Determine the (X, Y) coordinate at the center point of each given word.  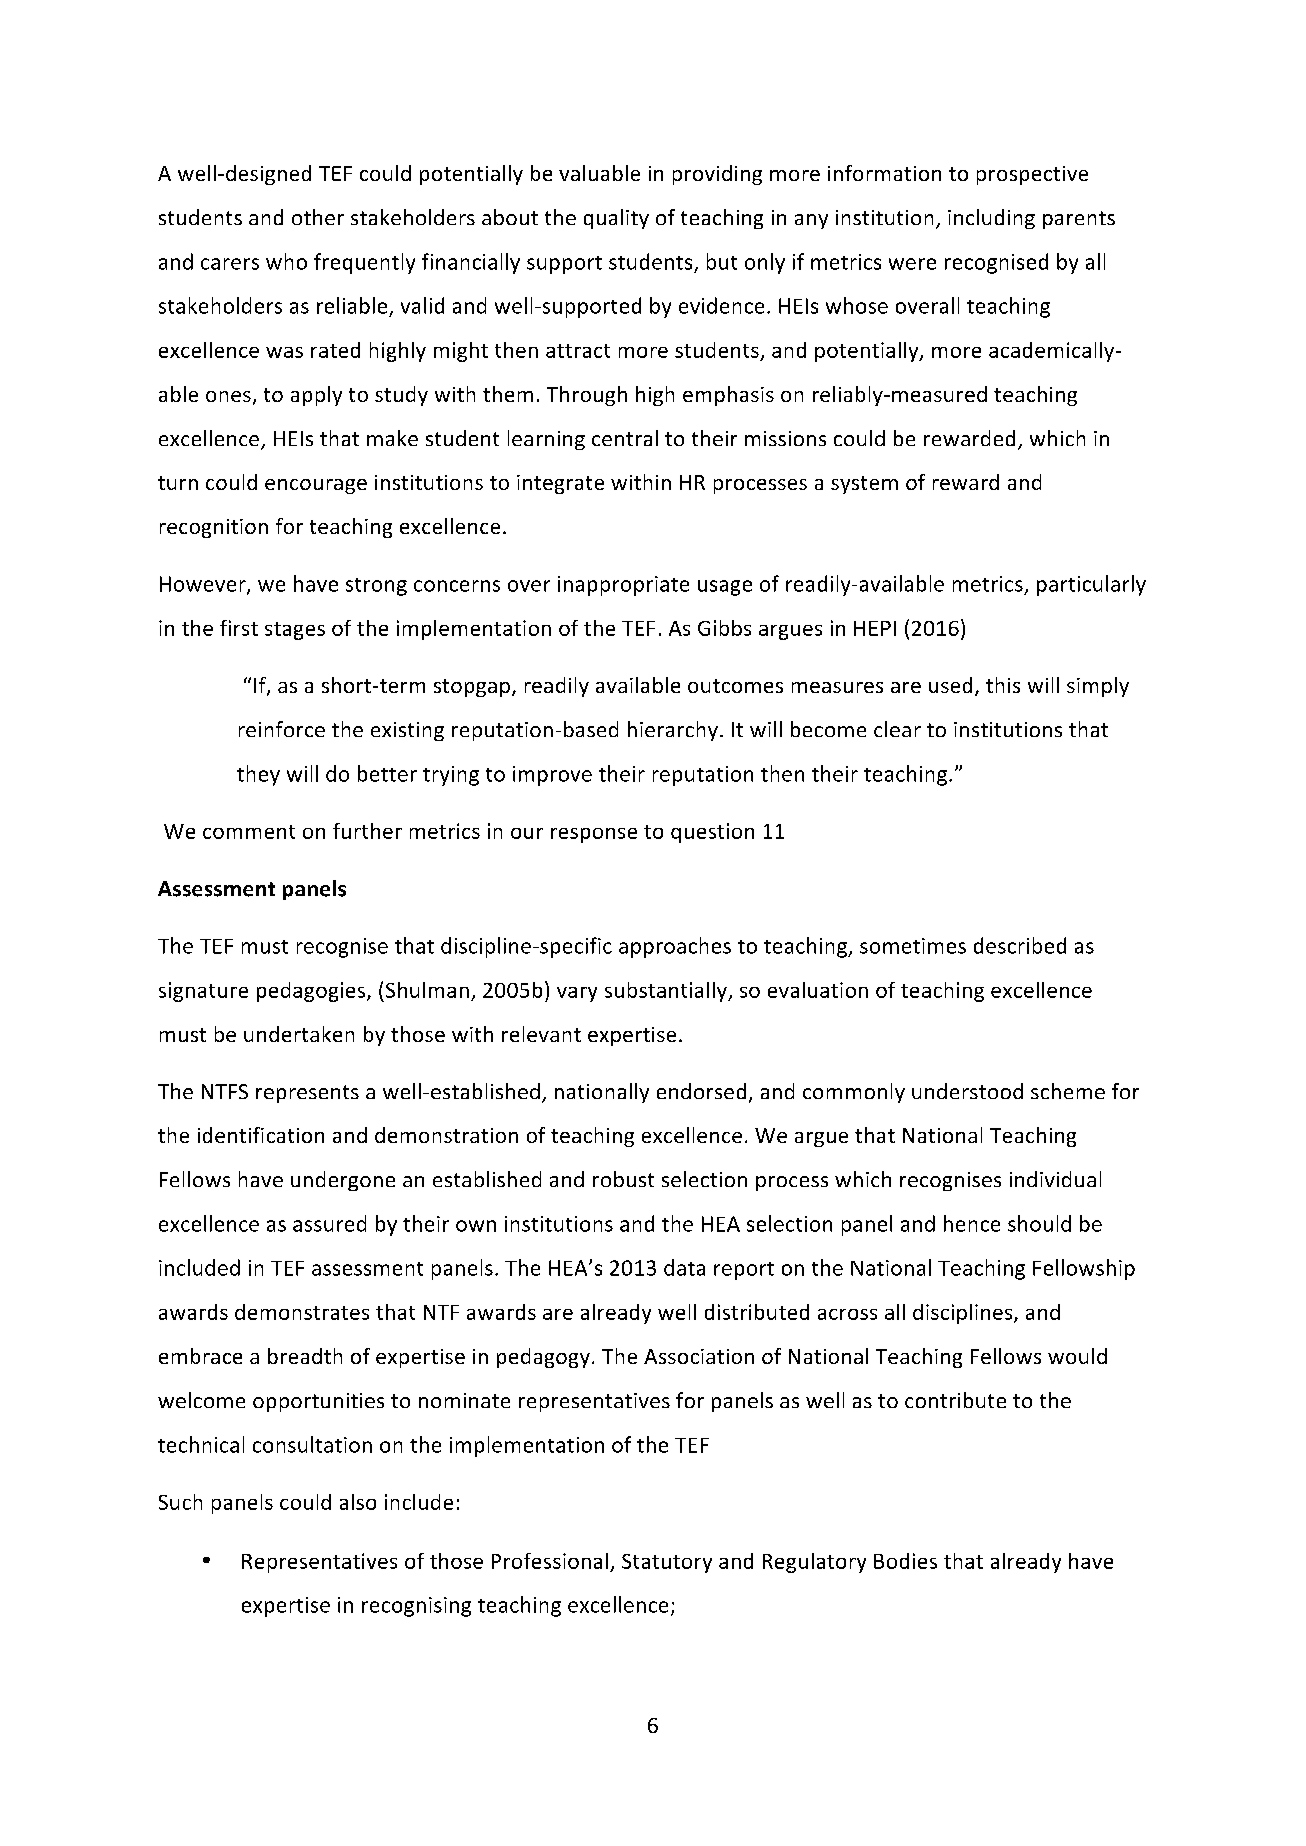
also (358, 1502)
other (318, 217)
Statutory (667, 1563)
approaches (675, 947)
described (1020, 945)
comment (249, 832)
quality (616, 219)
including (991, 219)
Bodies (905, 1561)
